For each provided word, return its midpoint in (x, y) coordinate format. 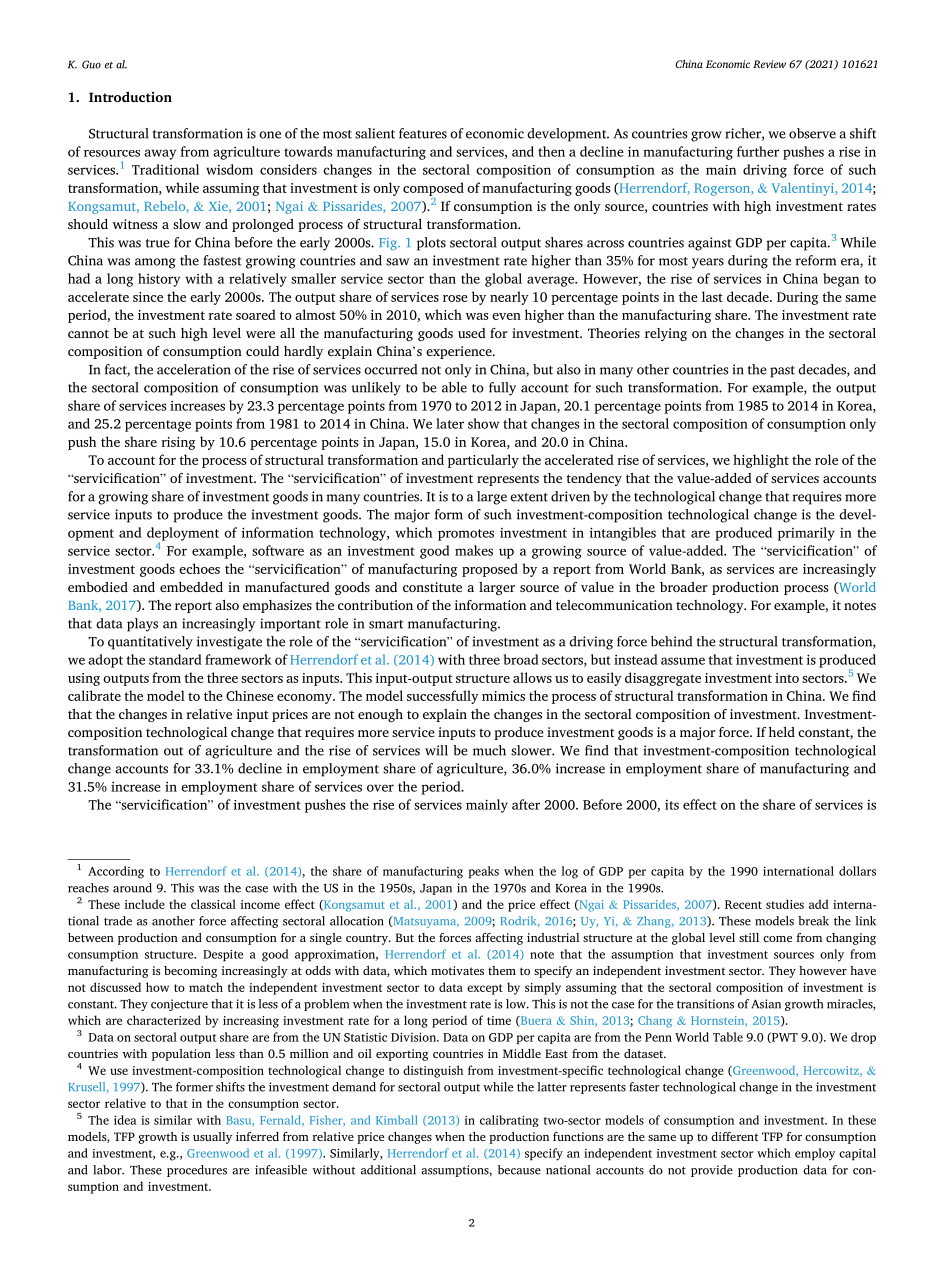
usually (212, 1138)
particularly (483, 461)
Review (769, 64)
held (782, 732)
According (116, 872)
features (423, 133)
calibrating (509, 1121)
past (782, 372)
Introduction (130, 96)
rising (178, 443)
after (526, 804)
